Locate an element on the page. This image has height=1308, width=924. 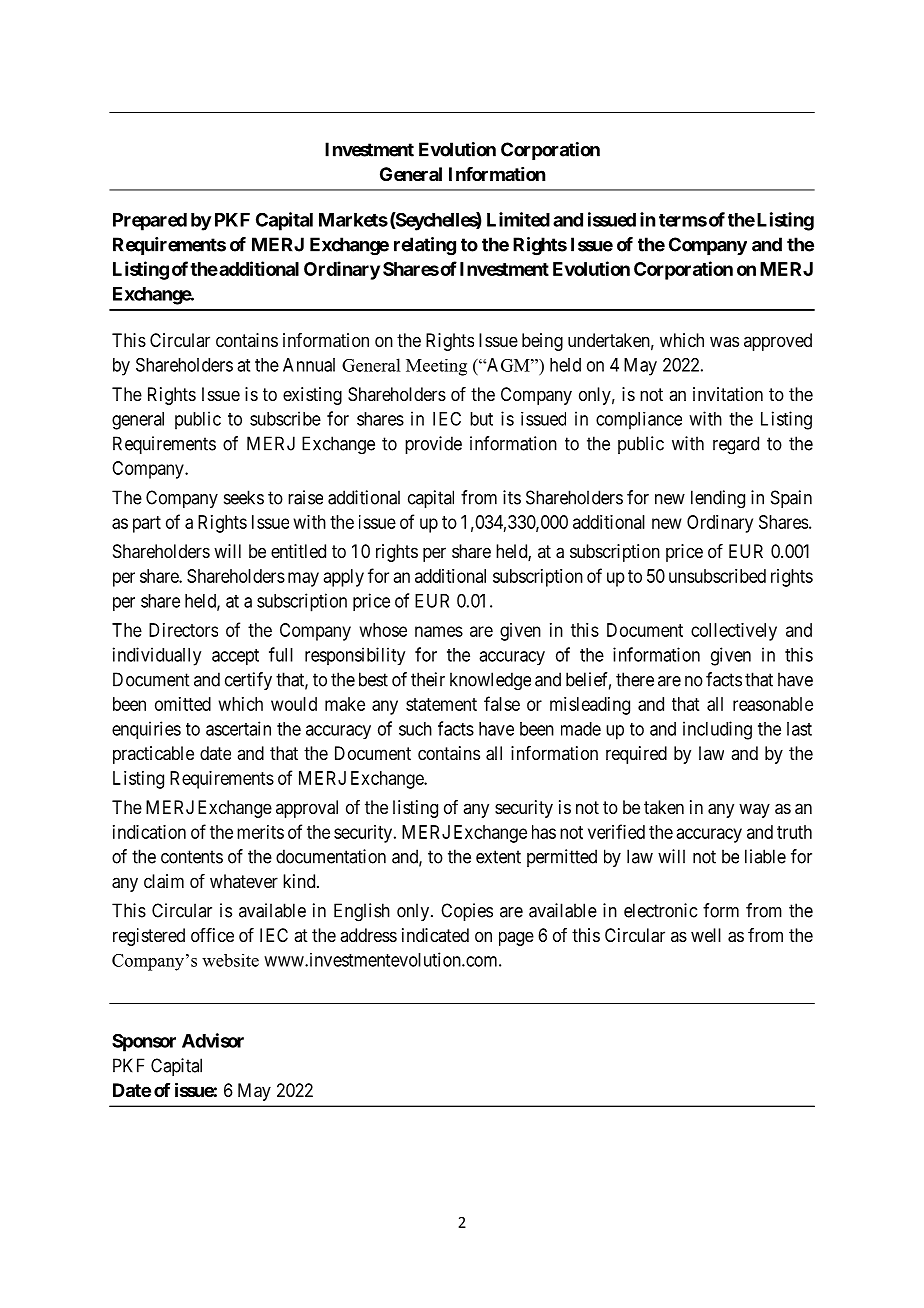
knowledge is located at coordinates (490, 681).
